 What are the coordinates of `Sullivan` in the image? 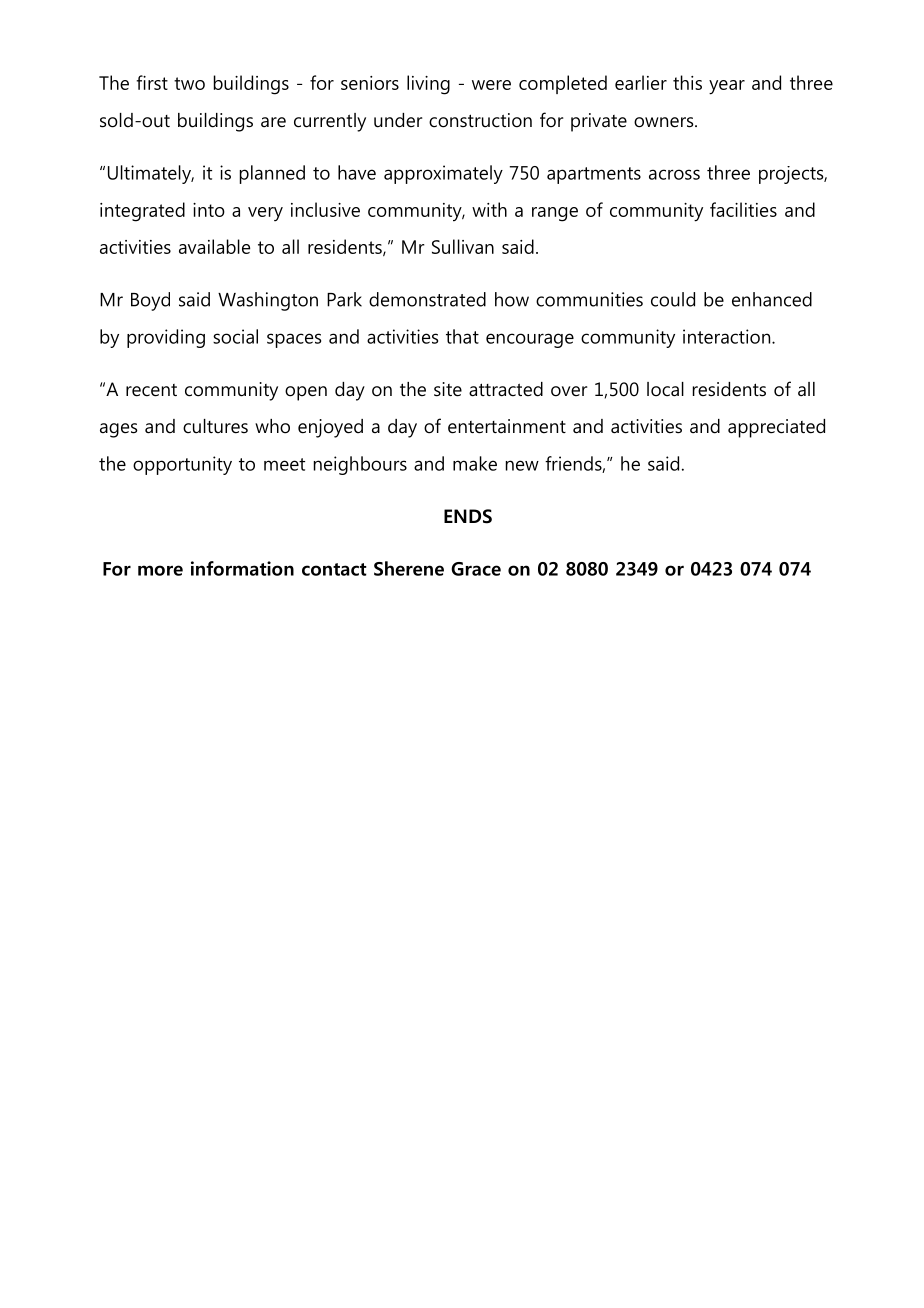 It's located at (463, 246).
